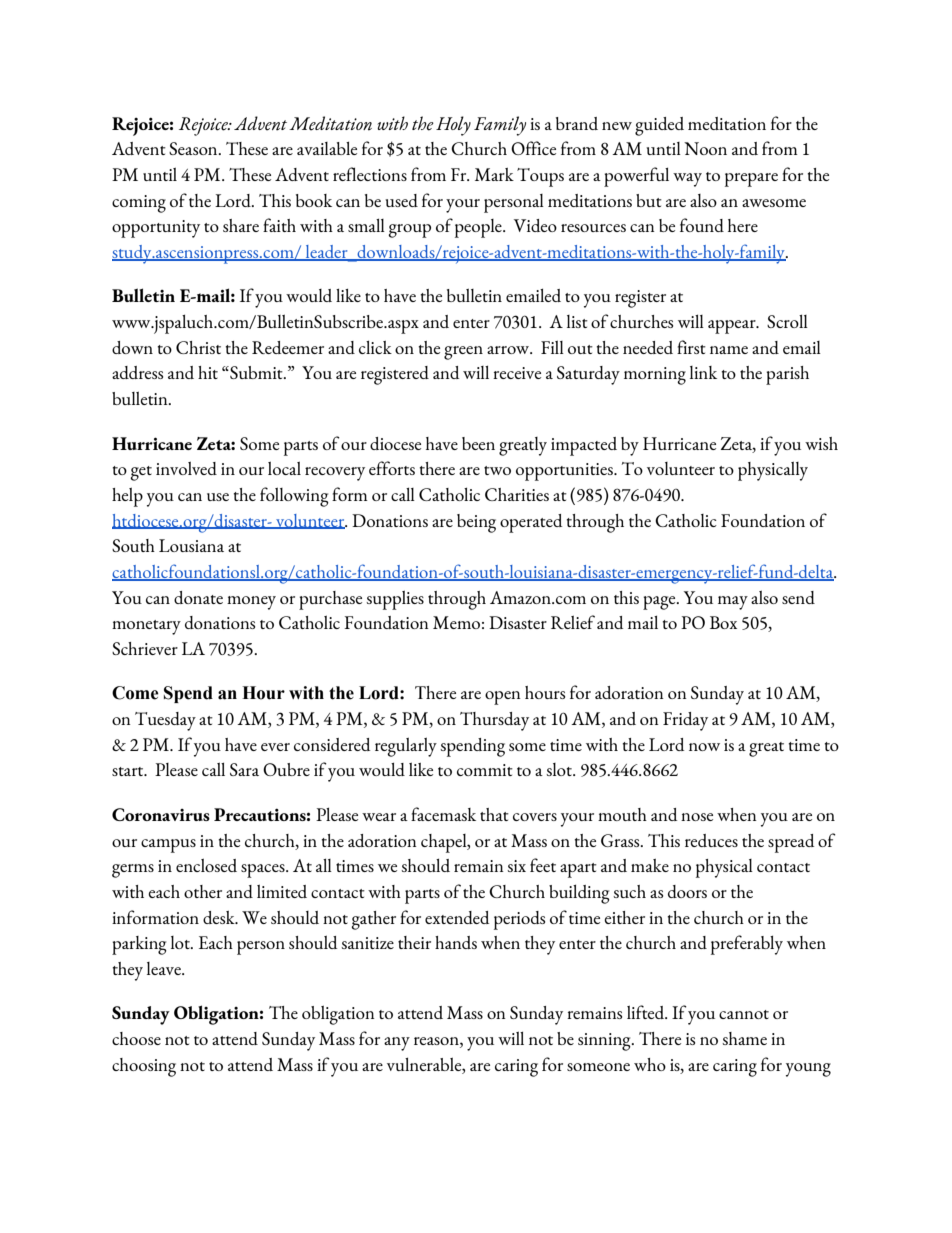 Image resolution: width=952 pixels, height=1233 pixels. Describe the element at coordinates (194, 148) in the document. I see `Season` at that location.
